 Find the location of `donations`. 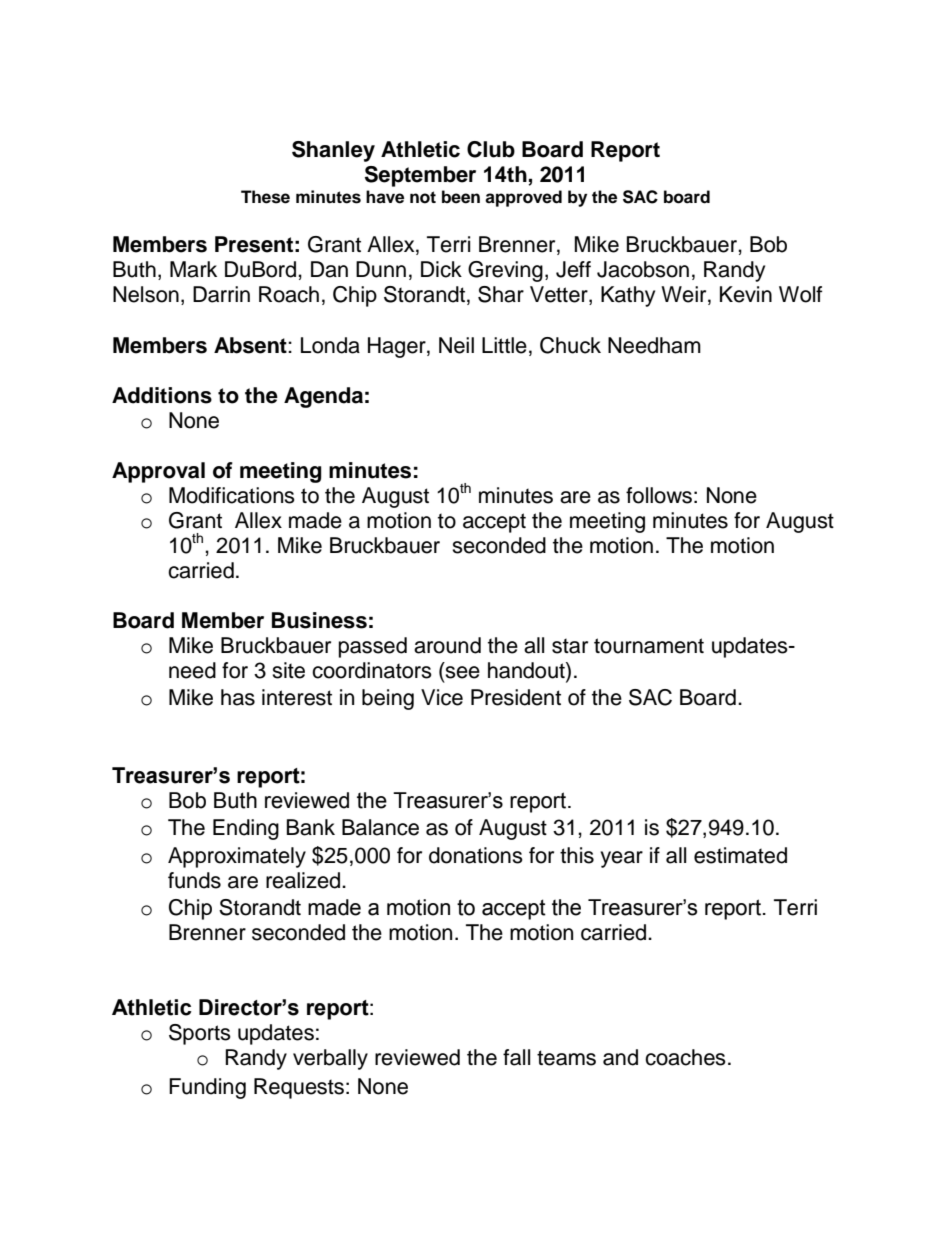

donations is located at coordinates (476, 855).
